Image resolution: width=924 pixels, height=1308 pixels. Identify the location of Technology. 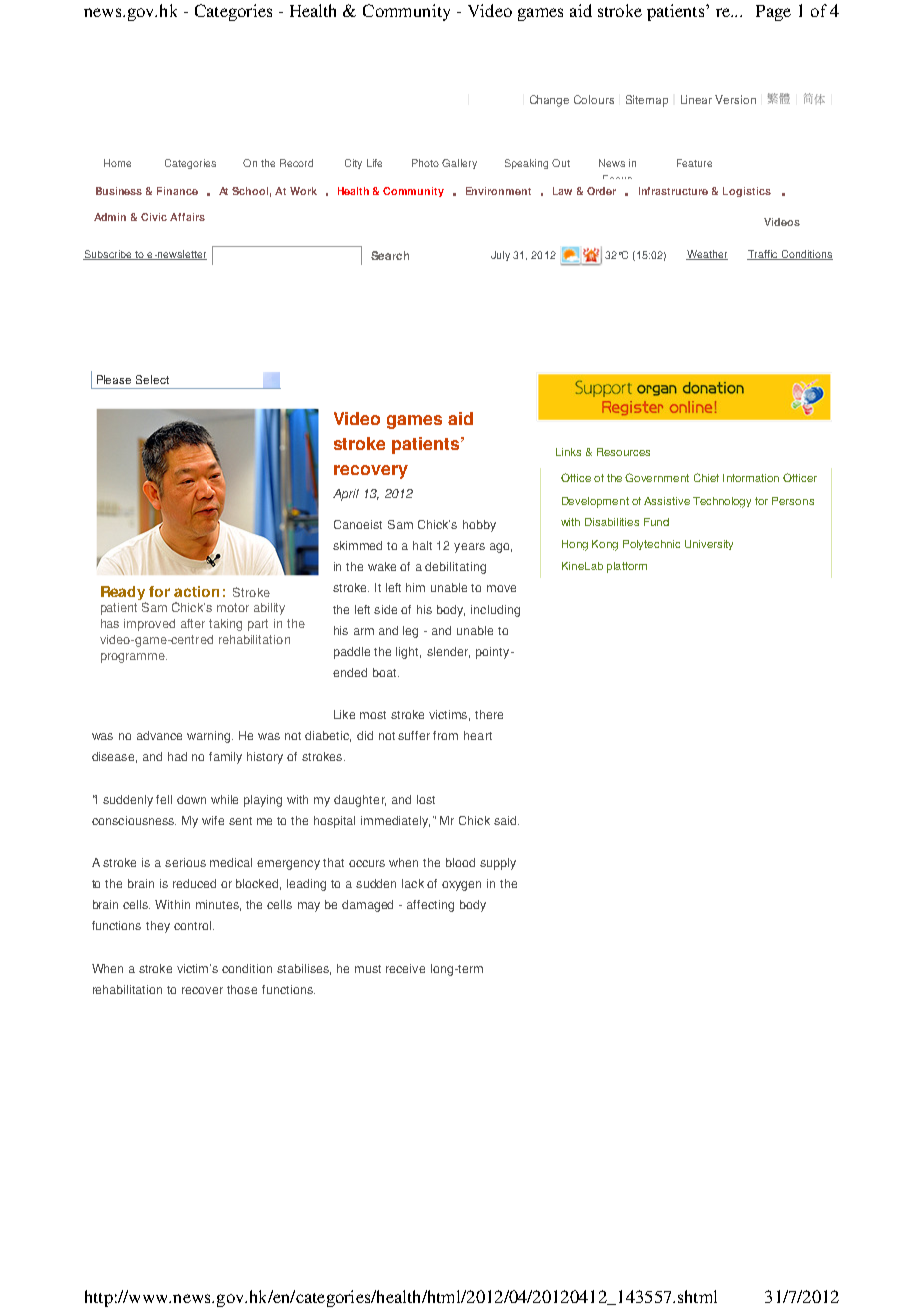
(722, 502).
